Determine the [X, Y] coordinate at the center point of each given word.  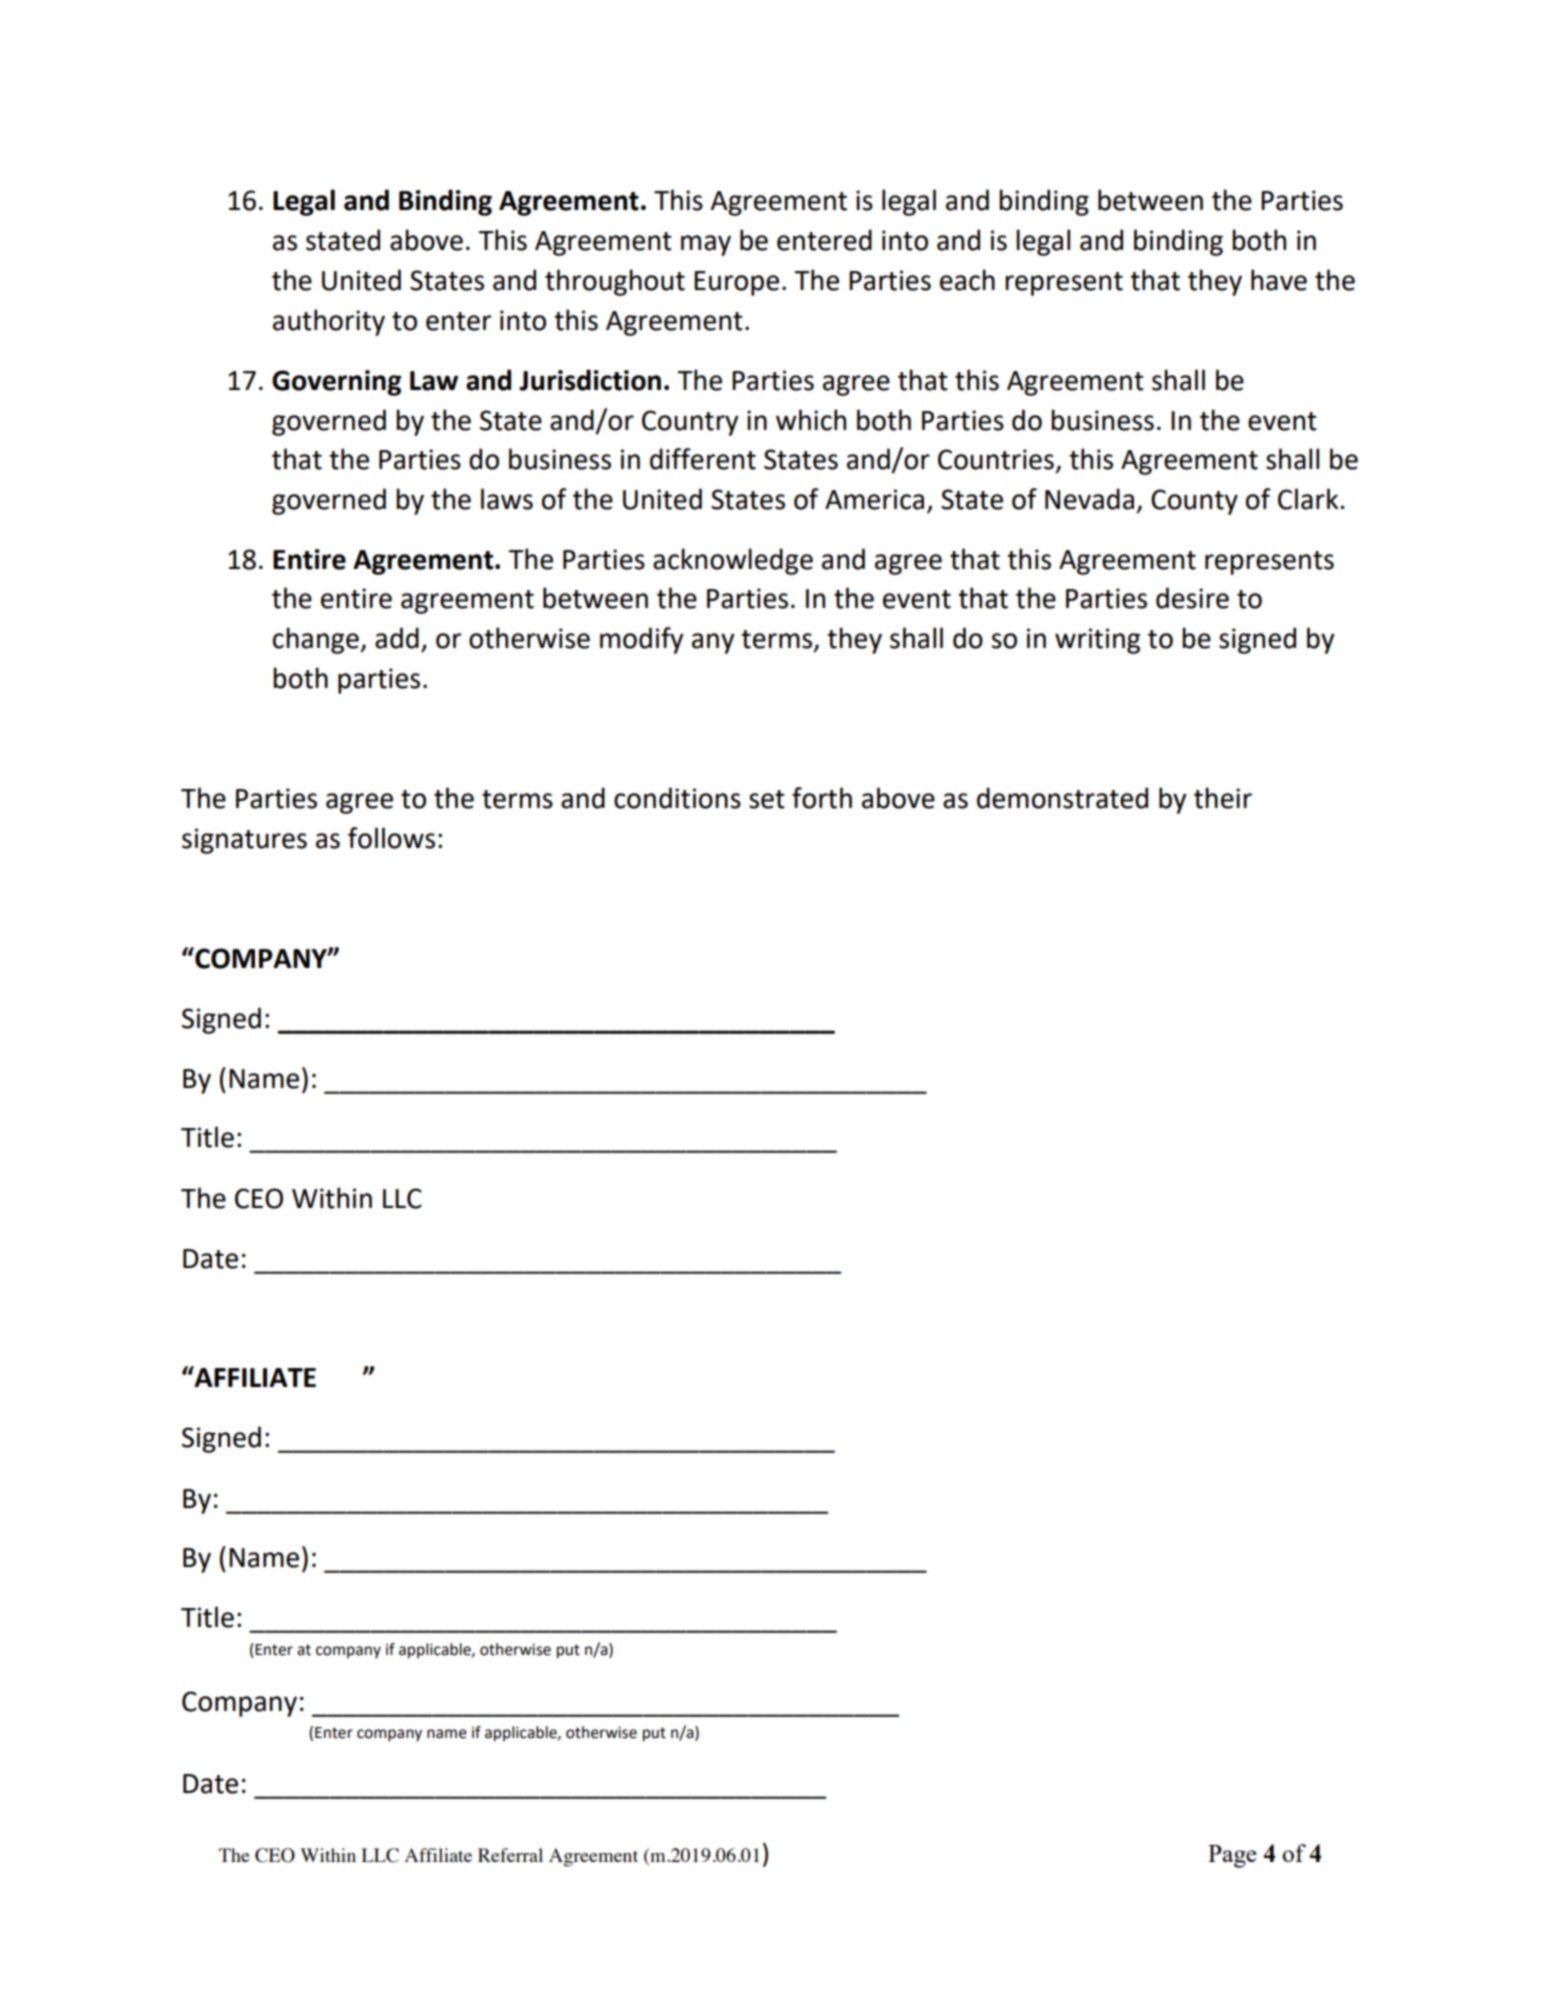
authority [329, 322]
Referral [510, 1855]
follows [391, 838]
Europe [736, 283]
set [767, 799]
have [1279, 280]
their [1223, 798]
